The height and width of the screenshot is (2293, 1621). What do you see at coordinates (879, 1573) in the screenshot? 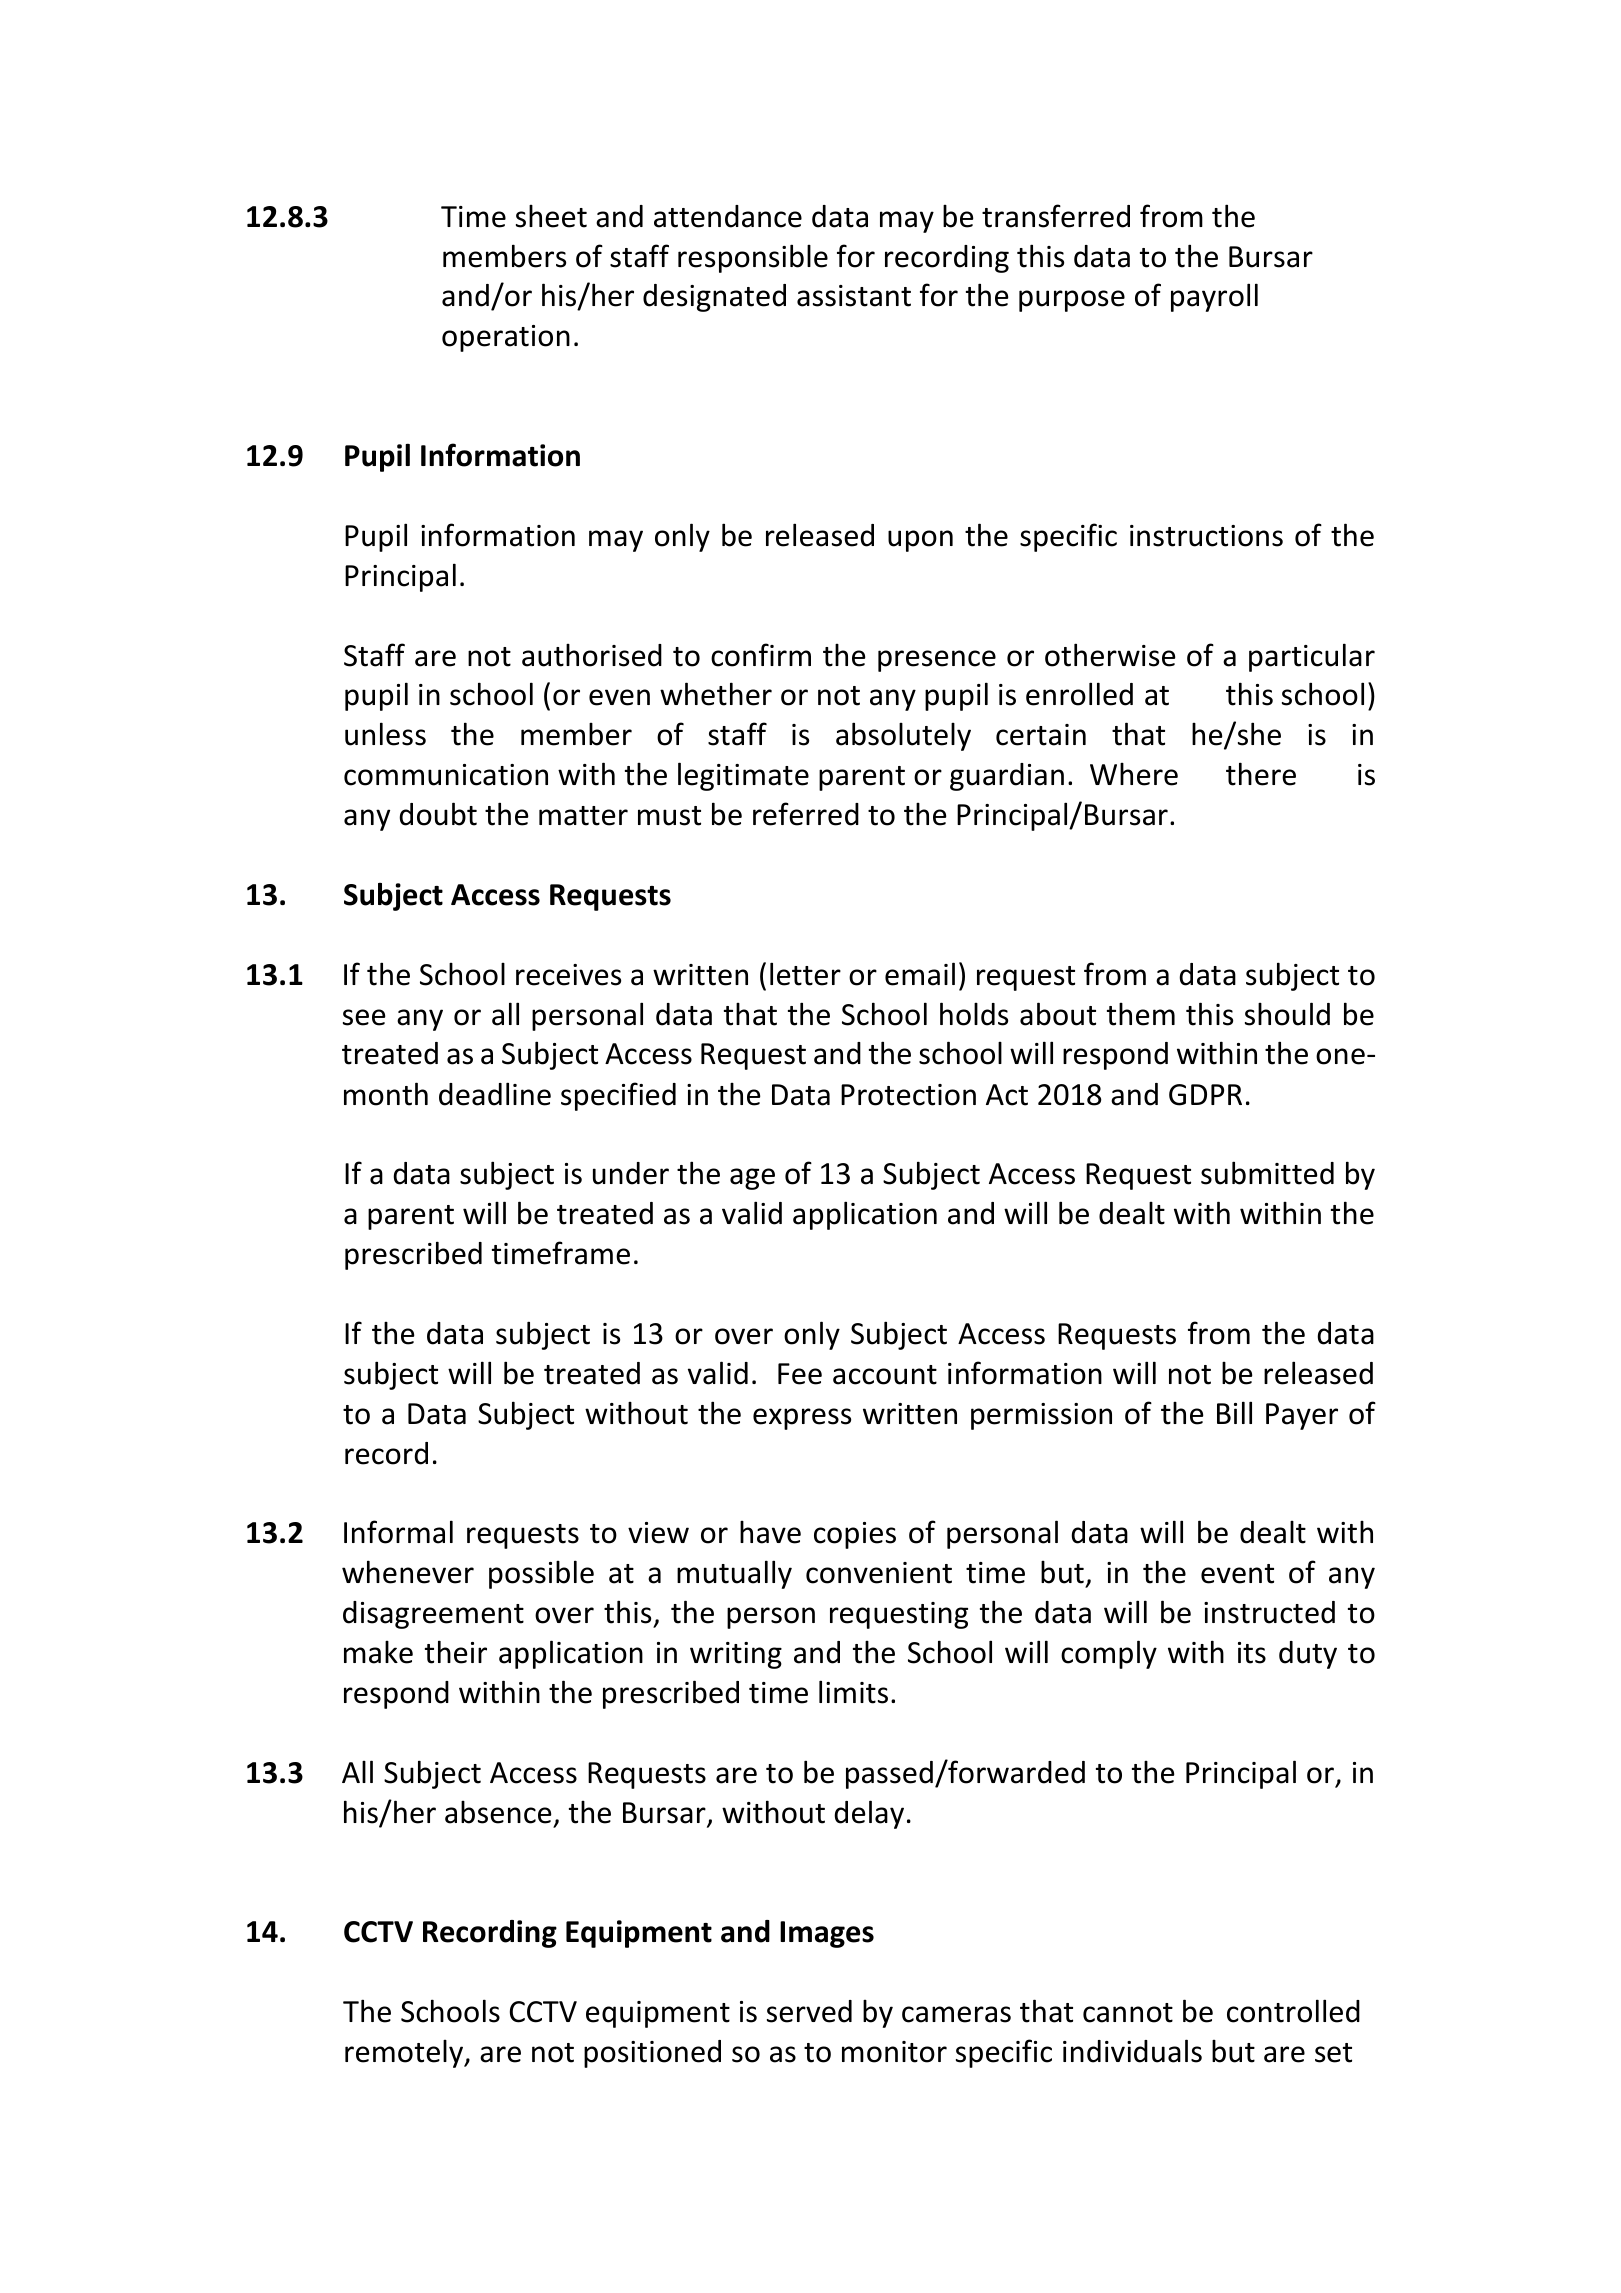
I see `convenient` at bounding box center [879, 1573].
